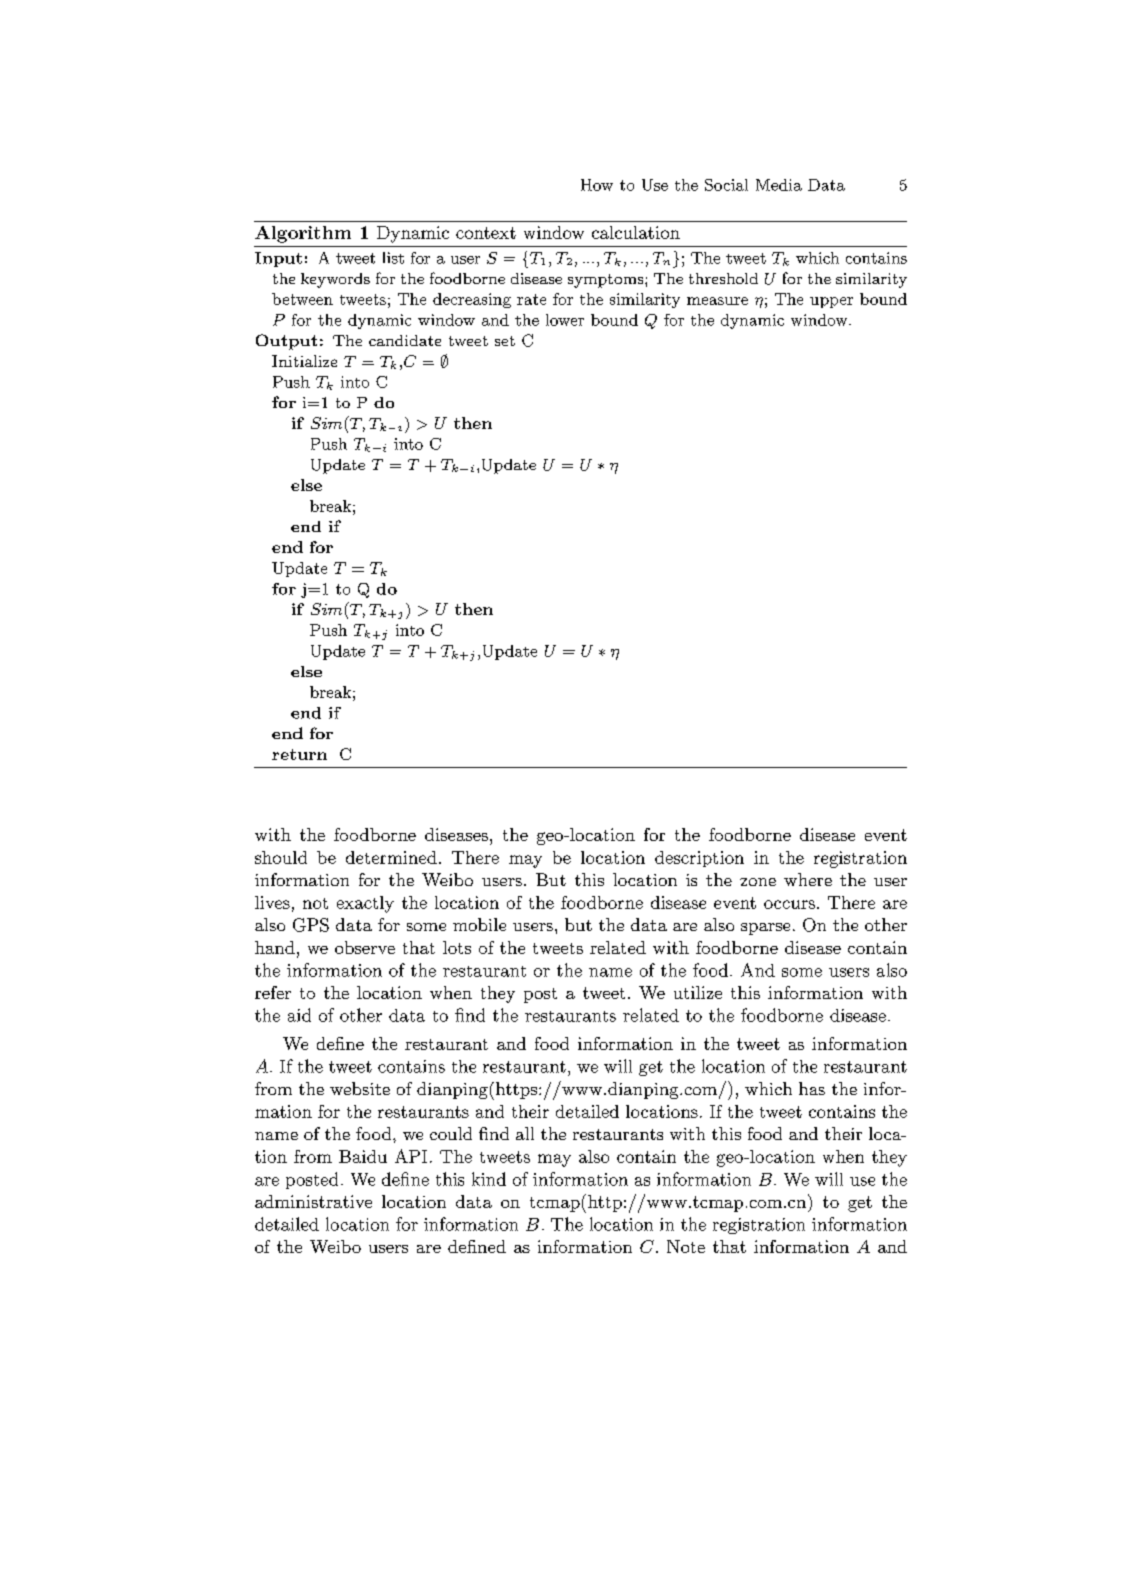 This screenshot has height=1589, width=1124. Describe the element at coordinates (299, 754) in the screenshot. I see `return` at that location.
